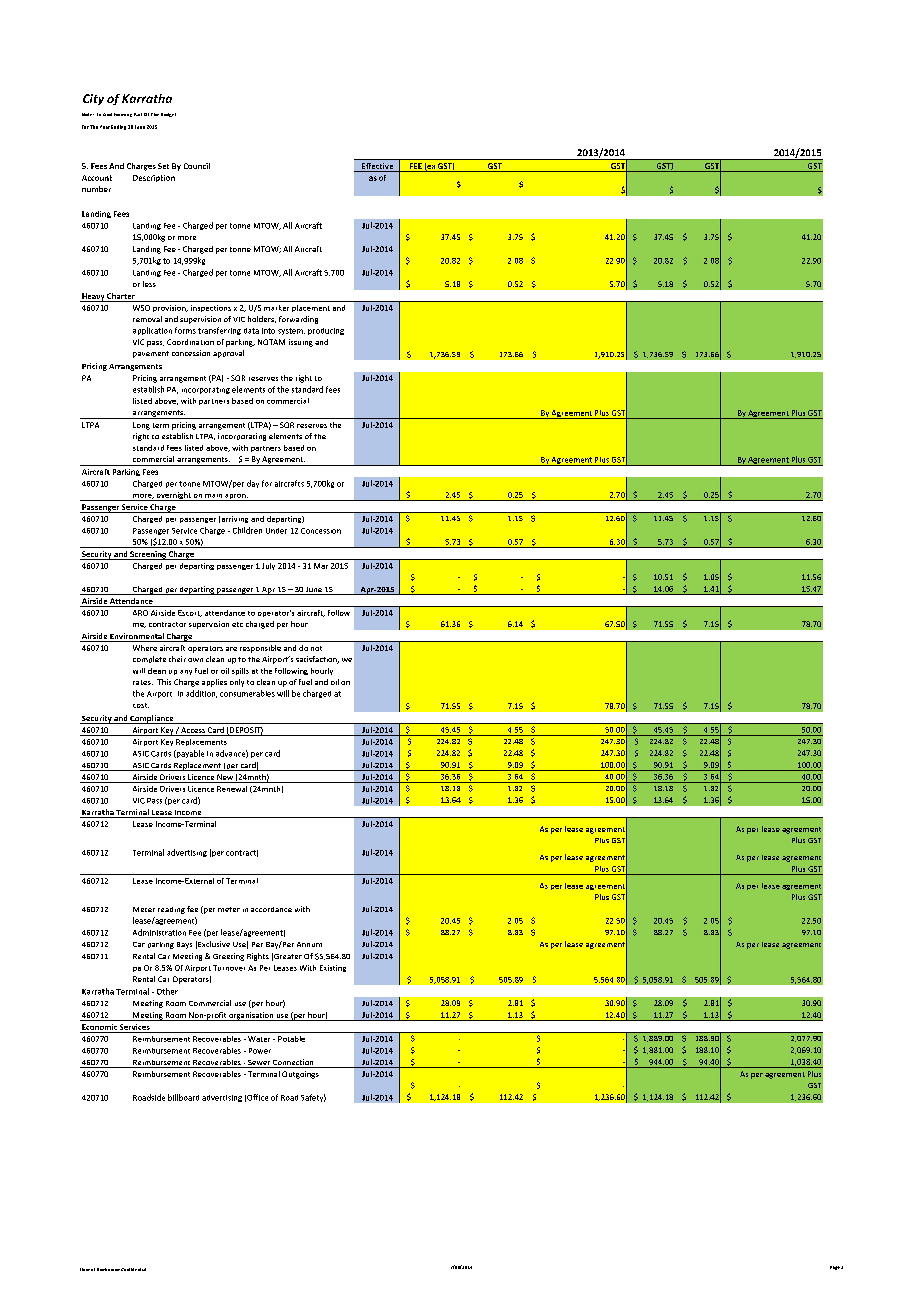 The image size is (924, 1308). What do you see at coordinates (197, 166) in the screenshot?
I see `Council` at bounding box center [197, 166].
